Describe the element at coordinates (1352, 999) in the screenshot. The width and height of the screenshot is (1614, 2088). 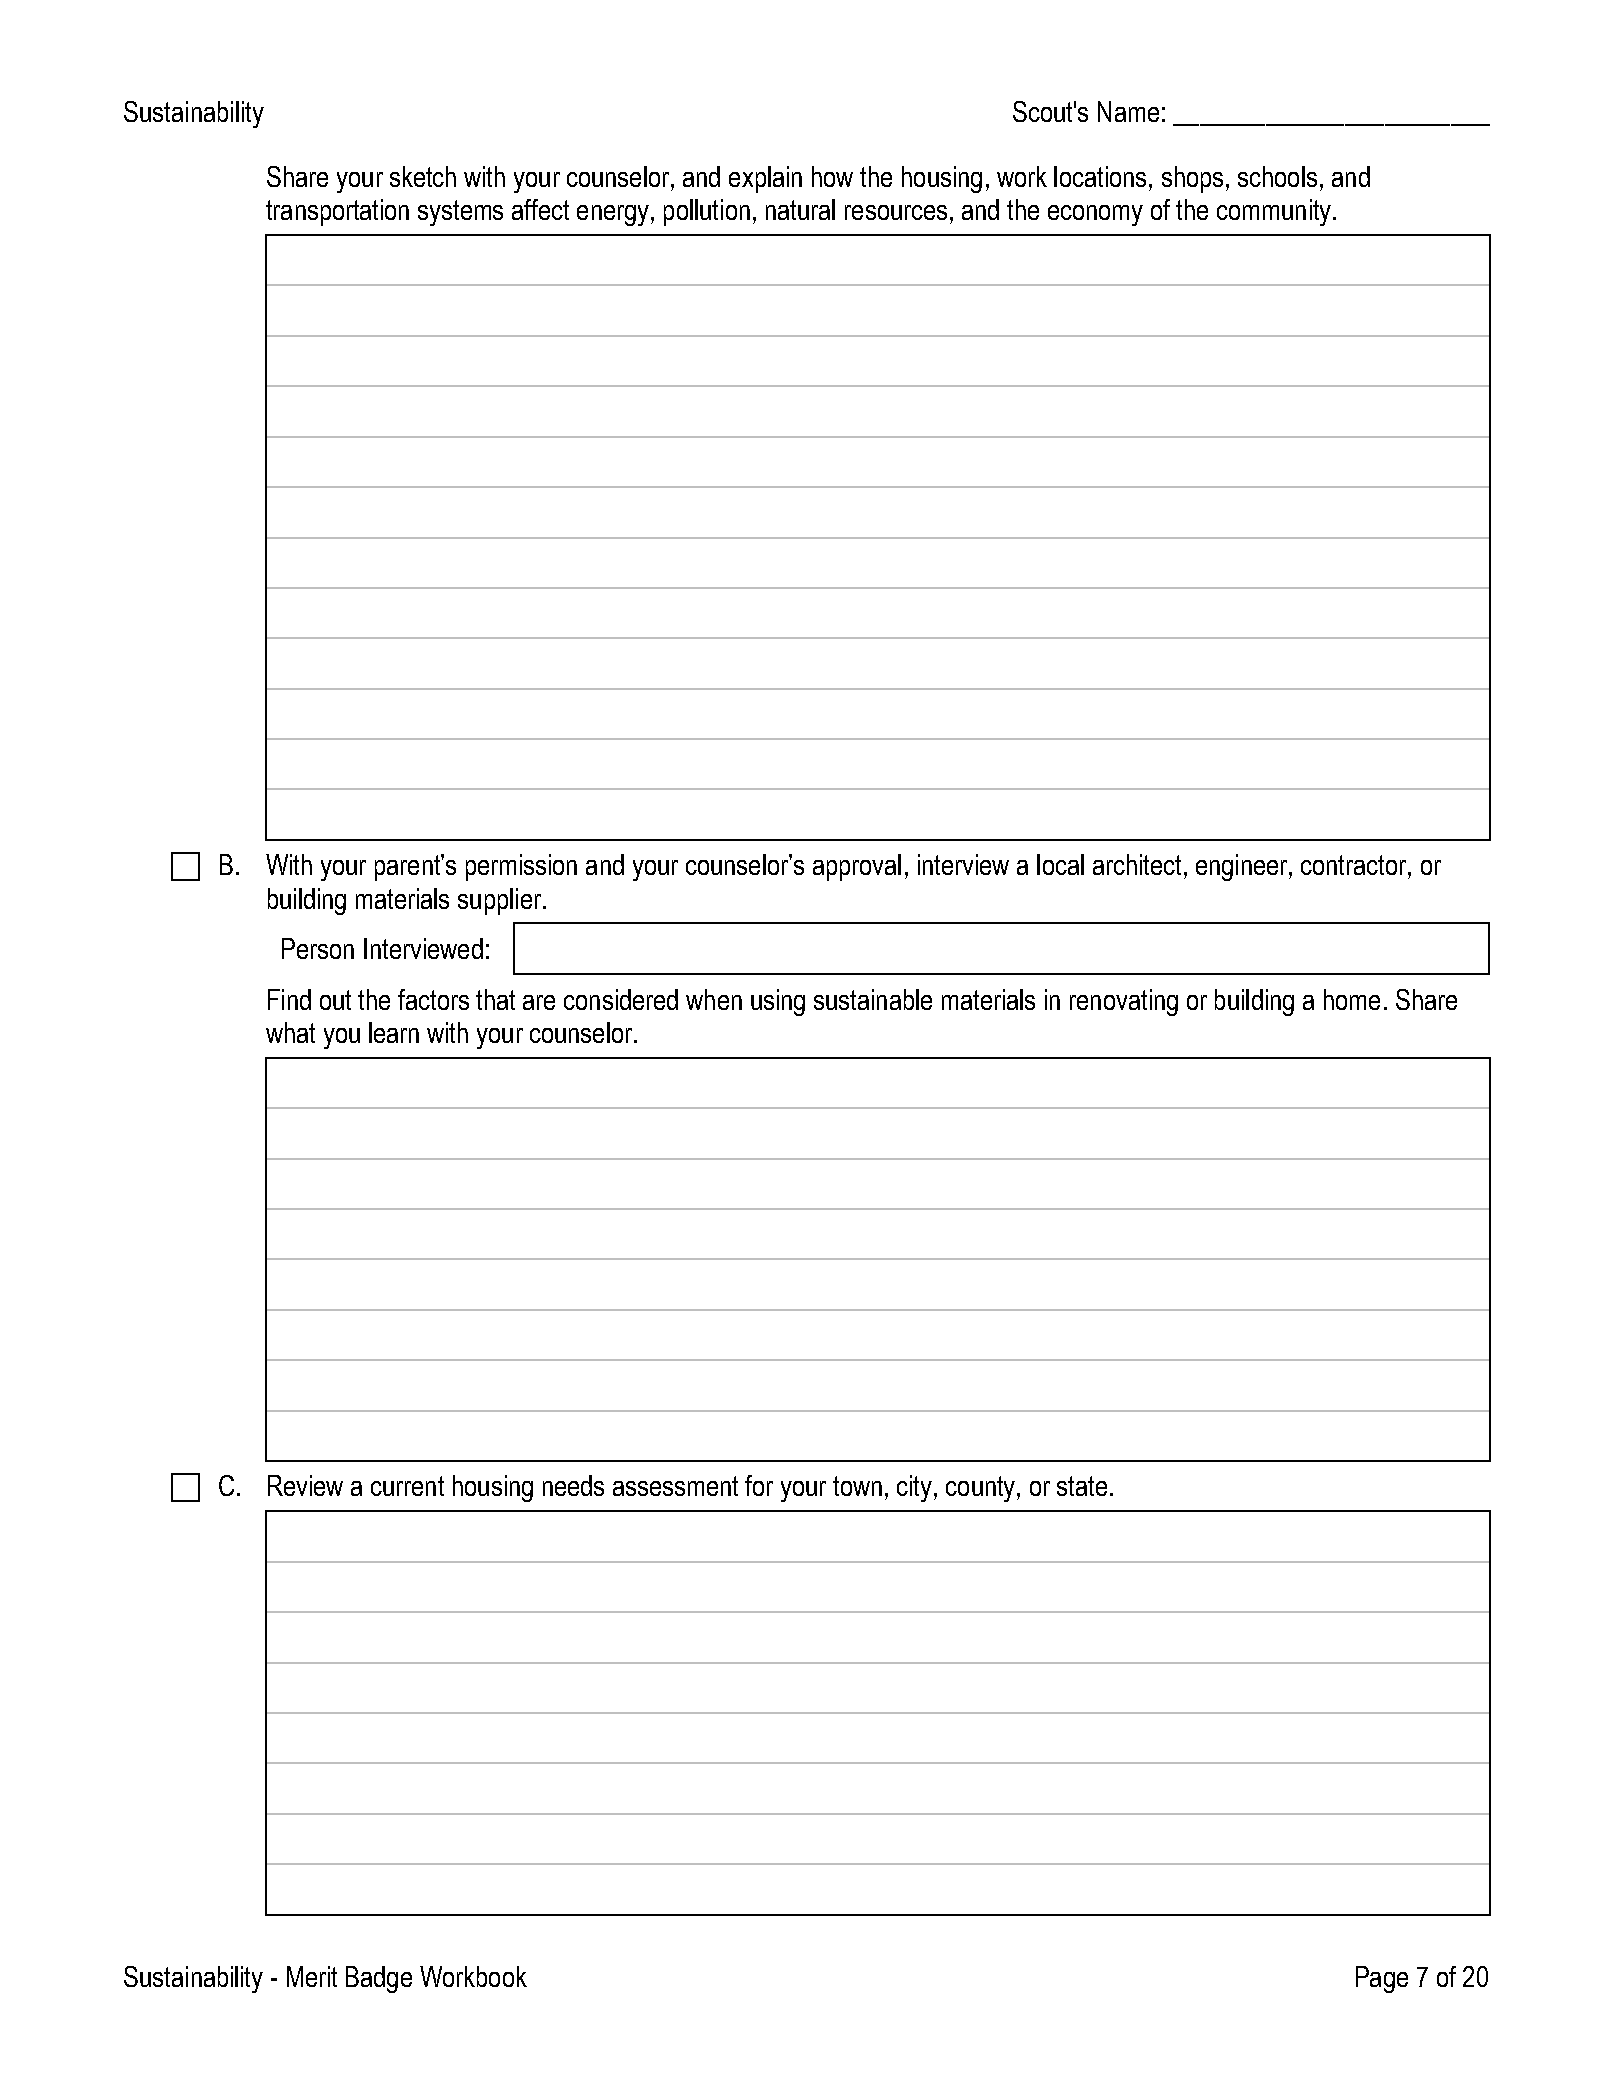
I see `home` at that location.
